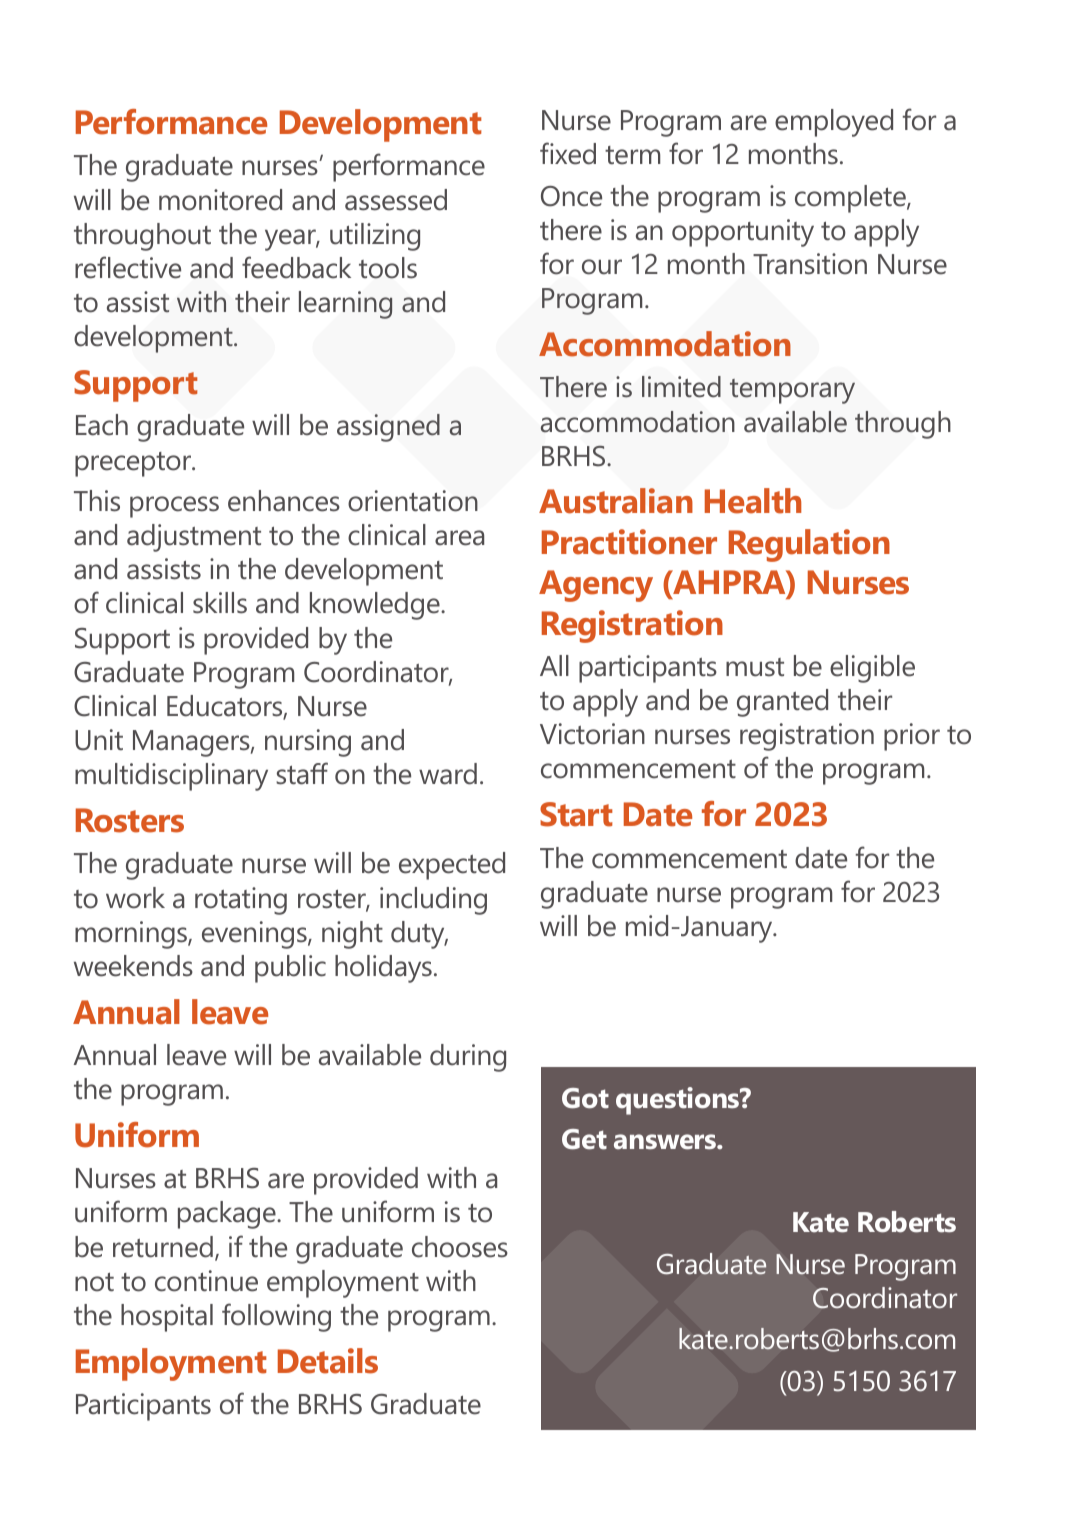  I want to click on granted, so click(782, 703).
